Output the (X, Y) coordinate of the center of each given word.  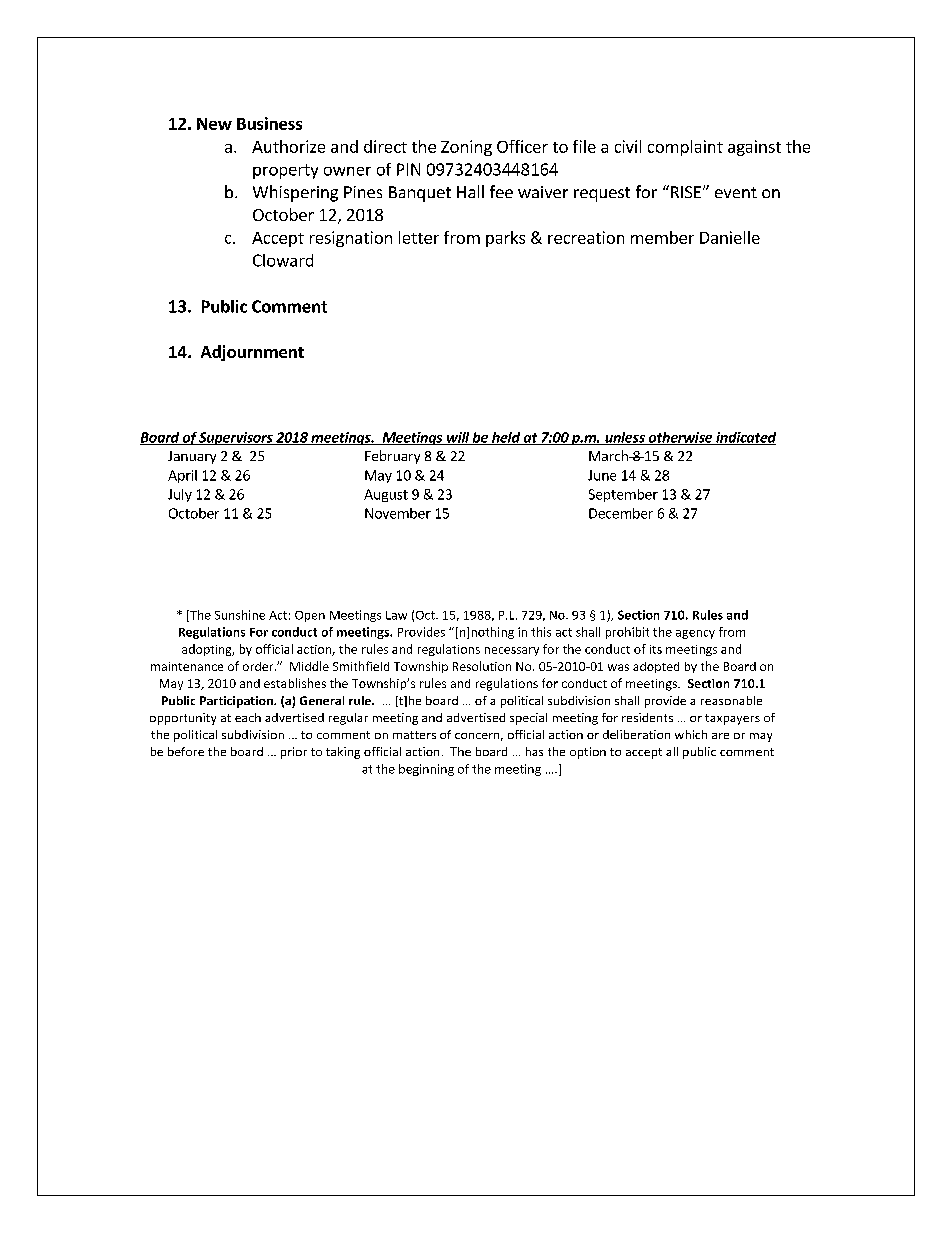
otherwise (680, 438)
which (691, 734)
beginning (426, 770)
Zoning (466, 148)
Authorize (288, 146)
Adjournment (252, 353)
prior (294, 753)
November (398, 513)
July (180, 495)
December (621, 513)
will (458, 438)
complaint (685, 148)
